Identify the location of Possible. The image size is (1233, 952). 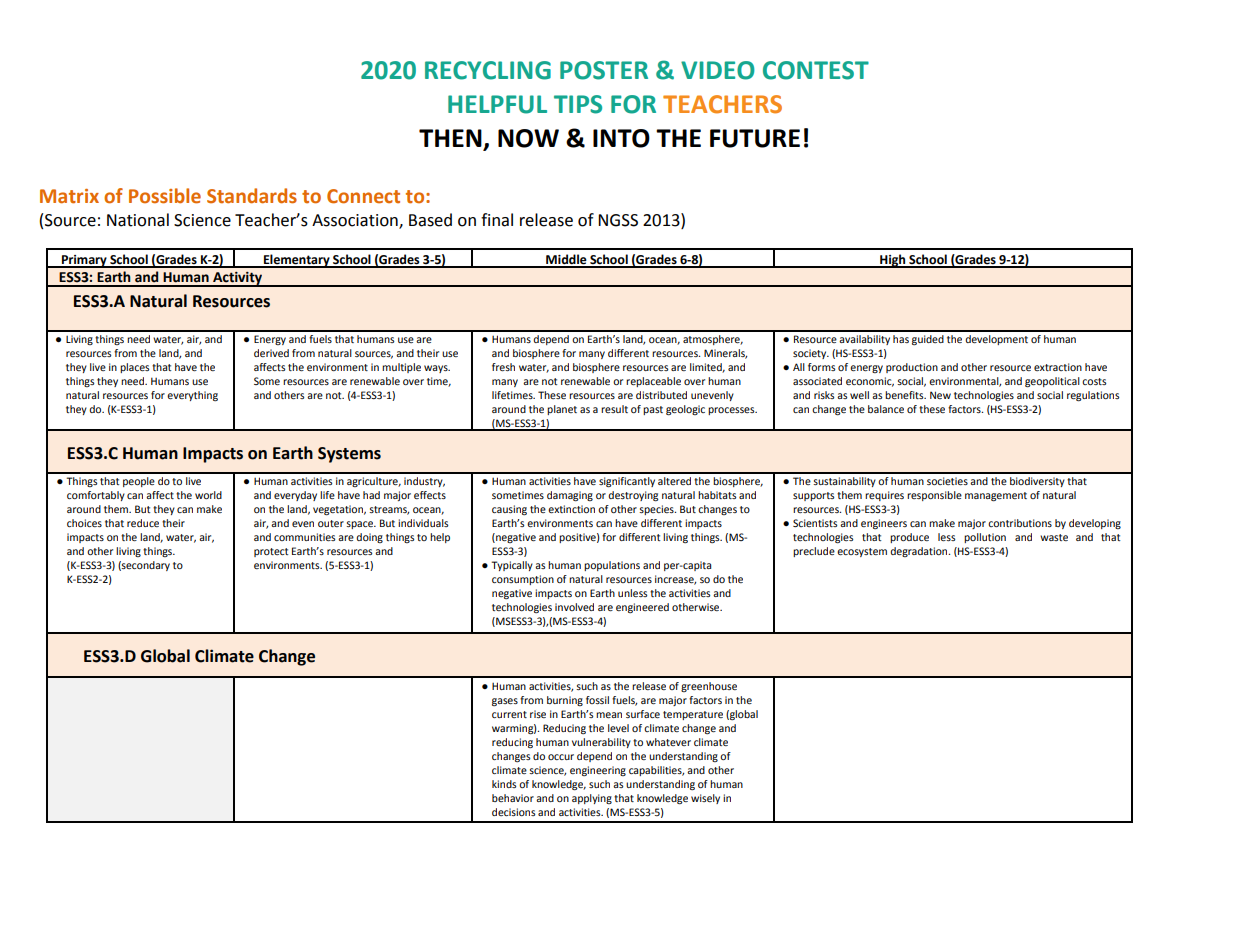
(165, 196).
